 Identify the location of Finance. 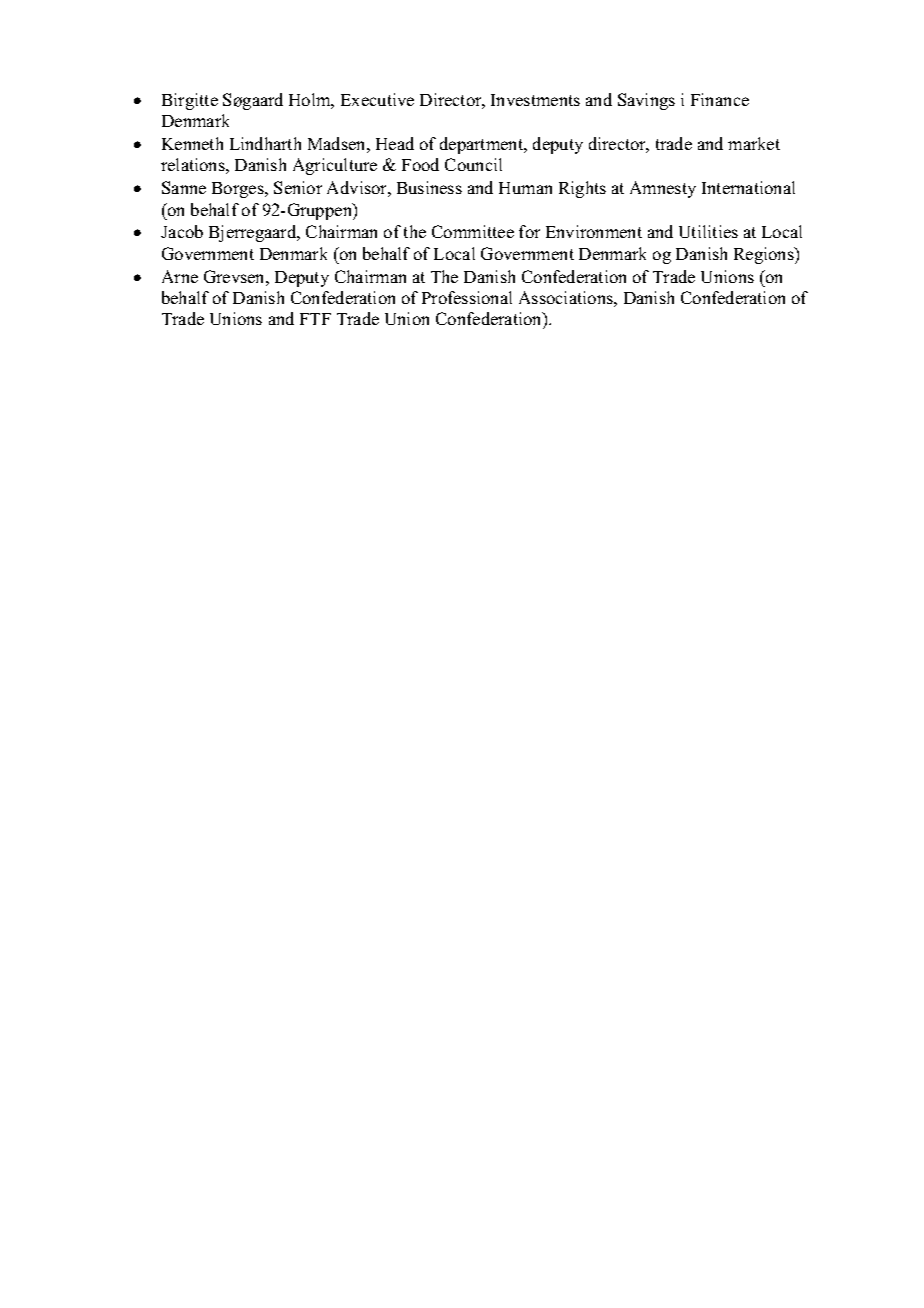
(720, 99).
